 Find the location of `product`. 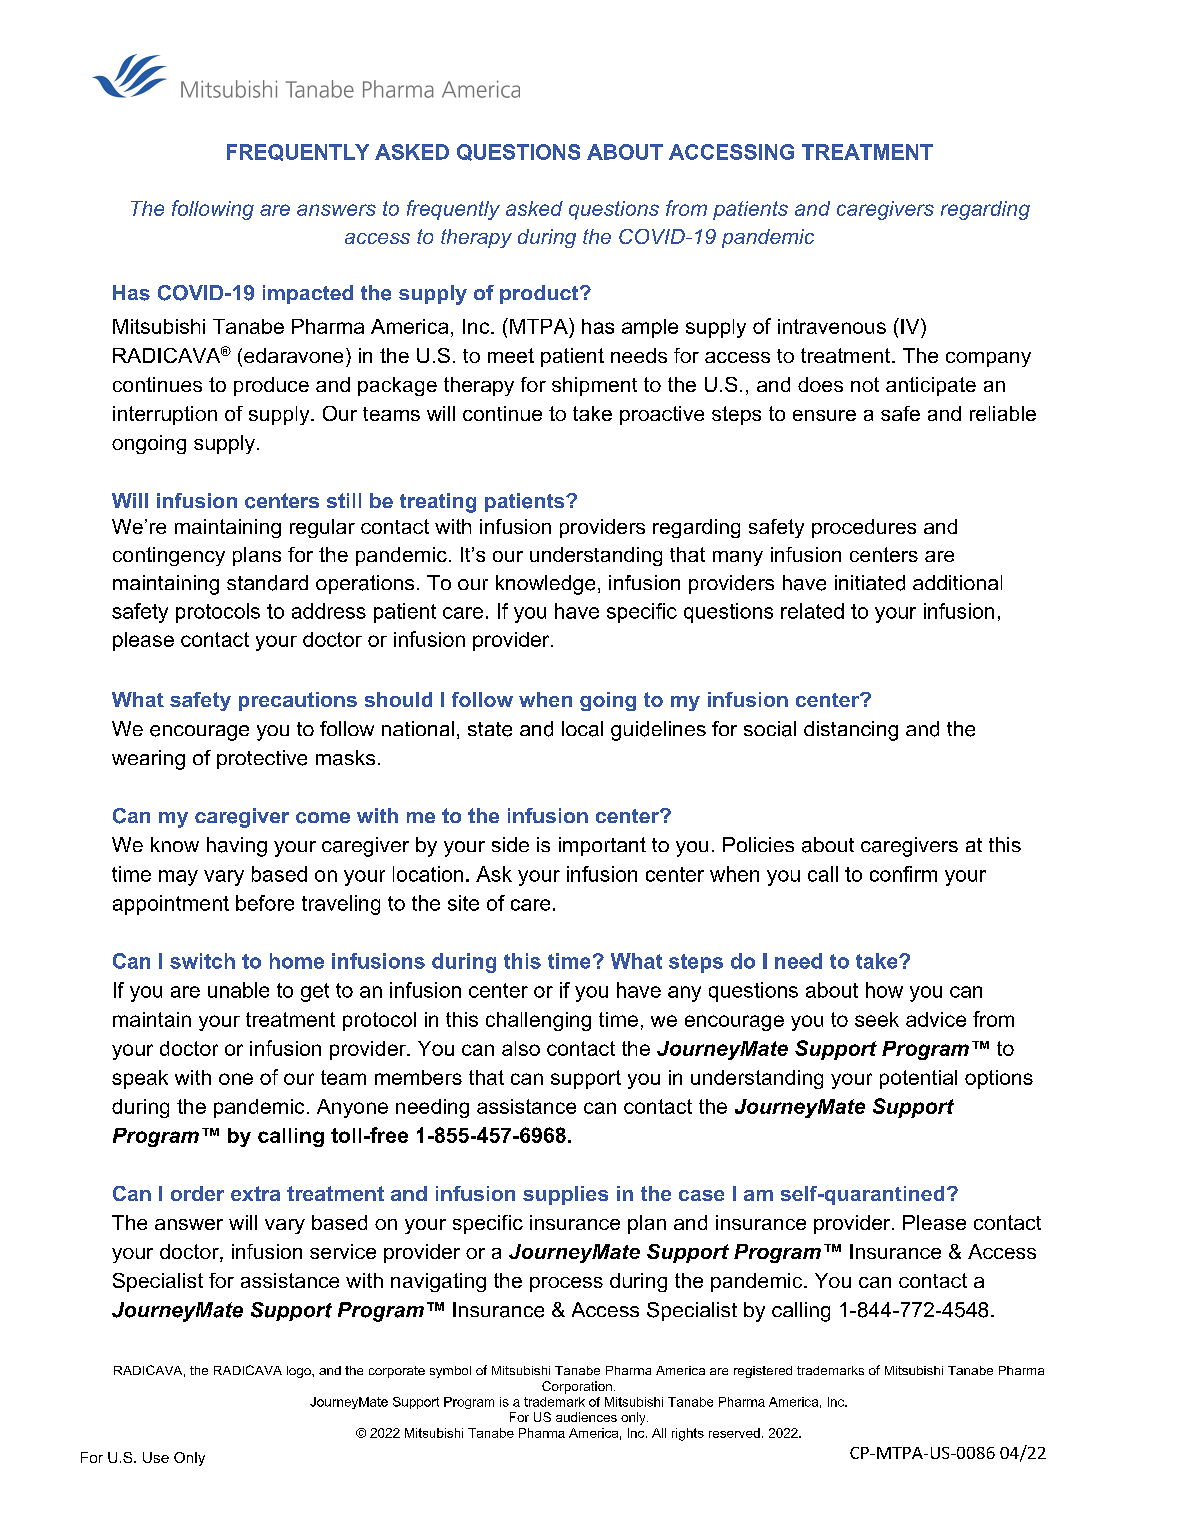

product is located at coordinates (540, 294).
